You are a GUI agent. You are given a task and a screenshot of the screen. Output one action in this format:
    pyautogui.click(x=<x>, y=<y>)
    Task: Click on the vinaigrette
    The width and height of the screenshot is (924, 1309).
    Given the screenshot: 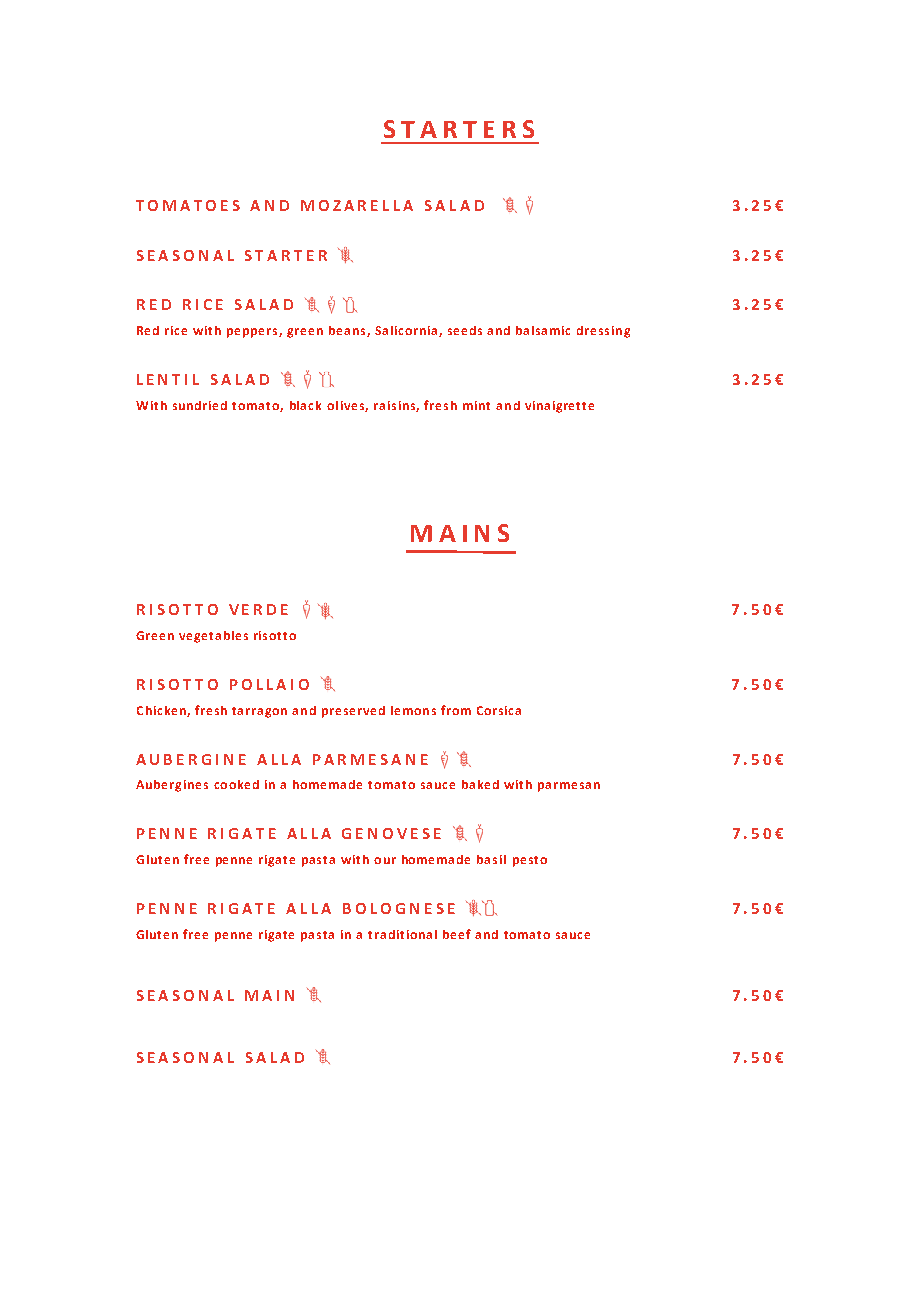 What is the action you would take?
    pyautogui.click(x=559, y=407)
